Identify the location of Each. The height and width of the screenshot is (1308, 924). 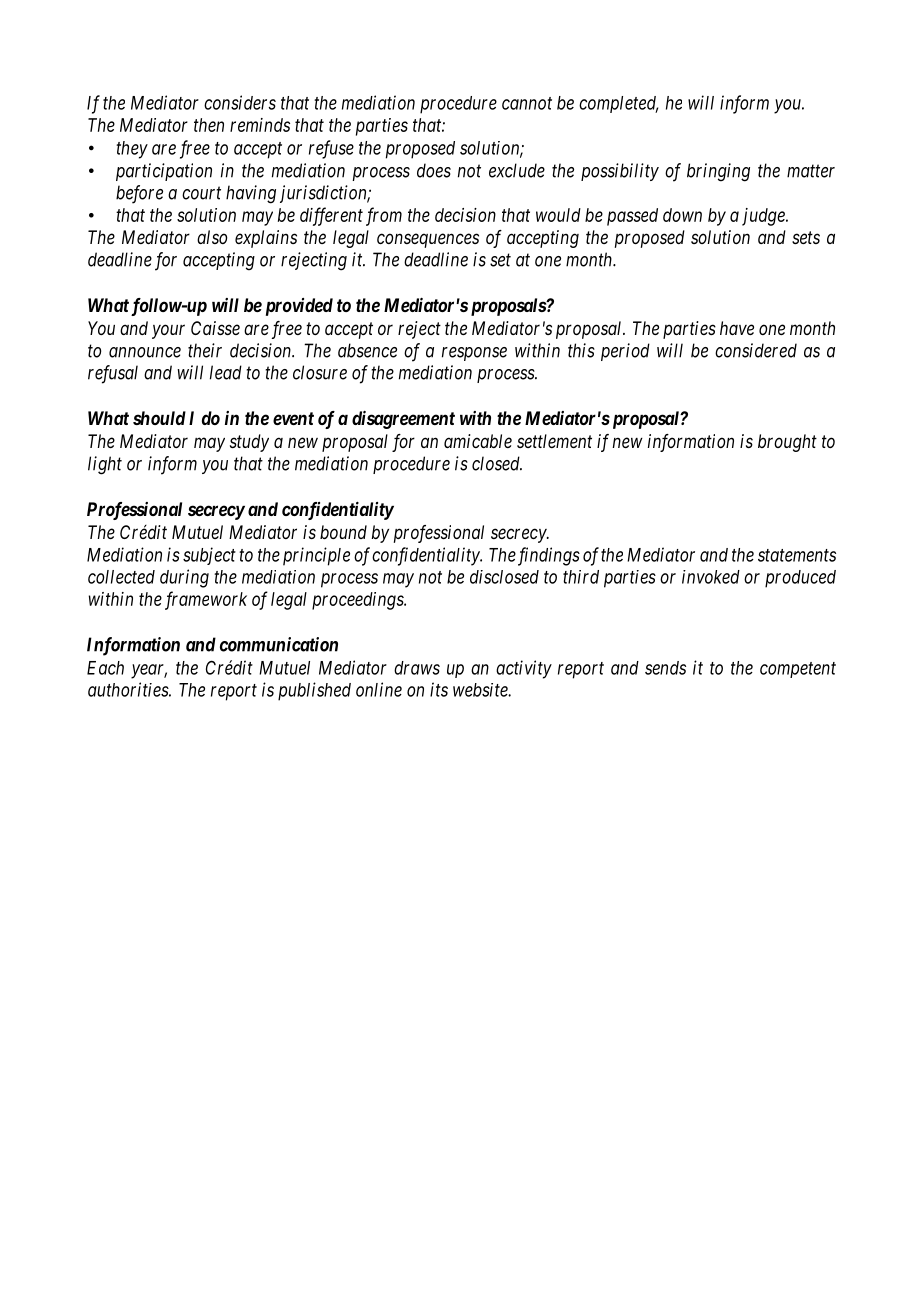
(105, 668).
